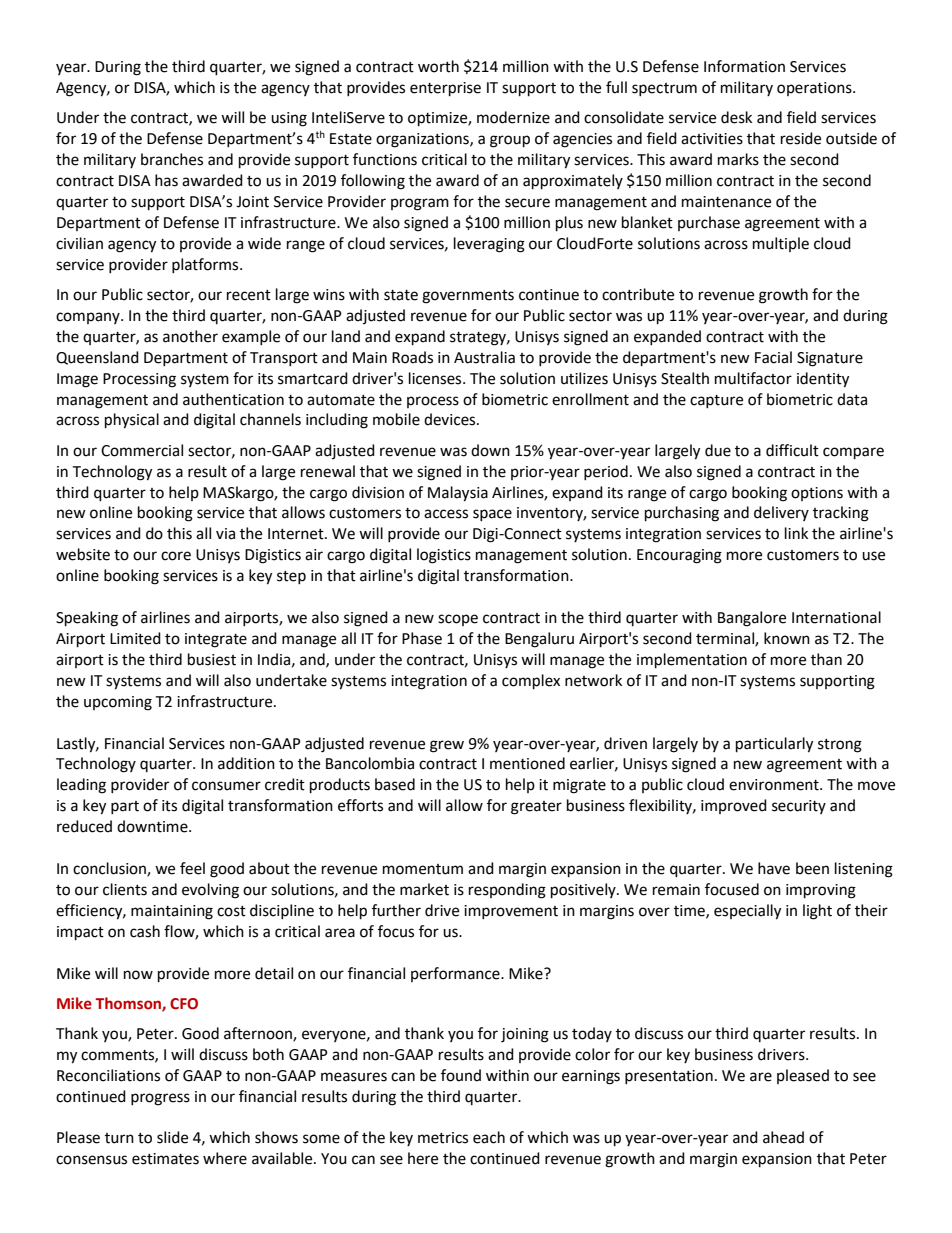 Image resolution: width=952 pixels, height=1233 pixels. I want to click on each, so click(489, 1137).
